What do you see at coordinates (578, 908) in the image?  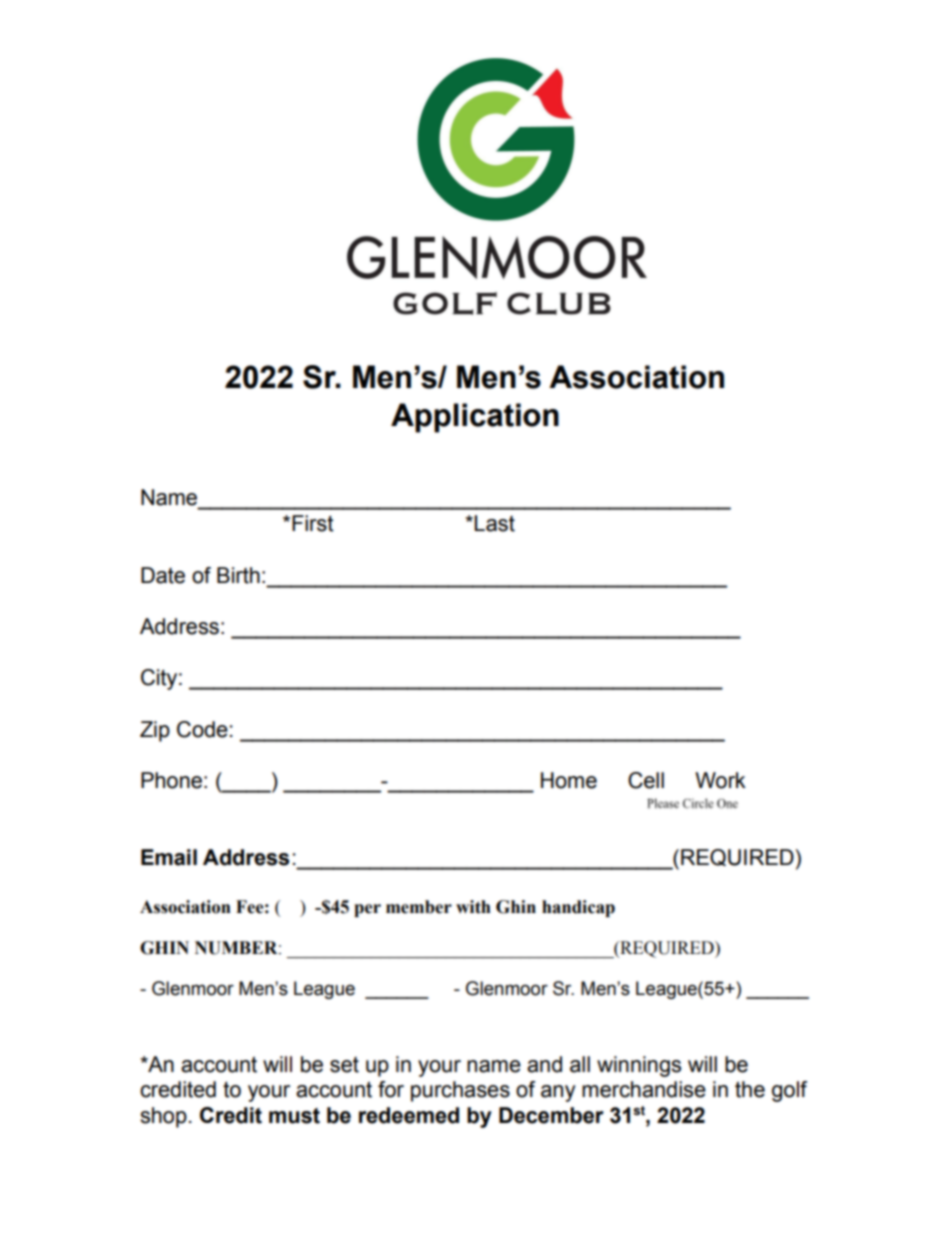 I see `handicap` at bounding box center [578, 908].
